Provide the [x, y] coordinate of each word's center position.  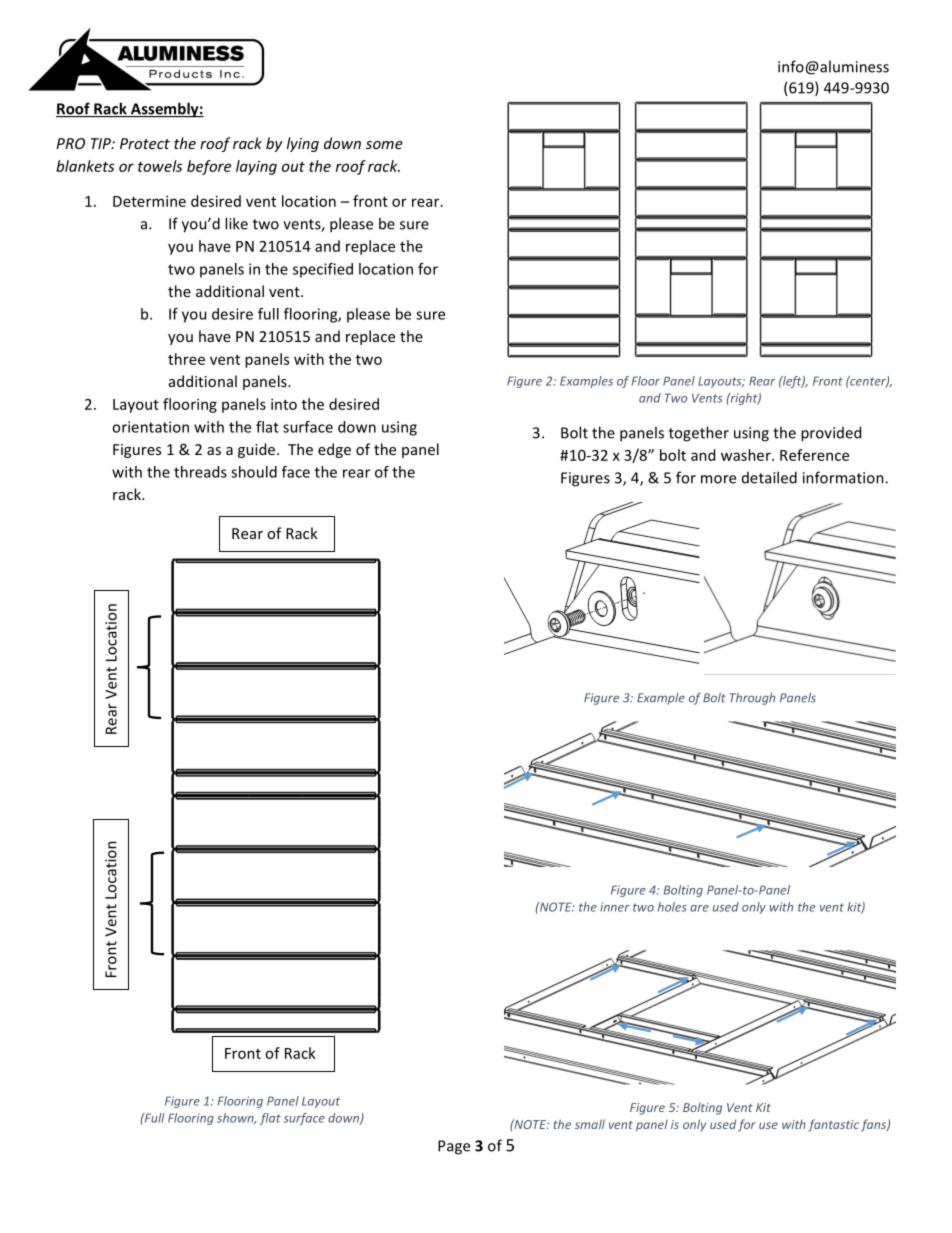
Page [454, 1147]
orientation [150, 427]
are [699, 908]
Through [752, 699]
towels [160, 166]
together [699, 434]
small [590, 1124]
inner [615, 907]
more [718, 479]
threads [200, 472]
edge [334, 450]
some [384, 145]
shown [236, 1118]
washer [747, 455]
